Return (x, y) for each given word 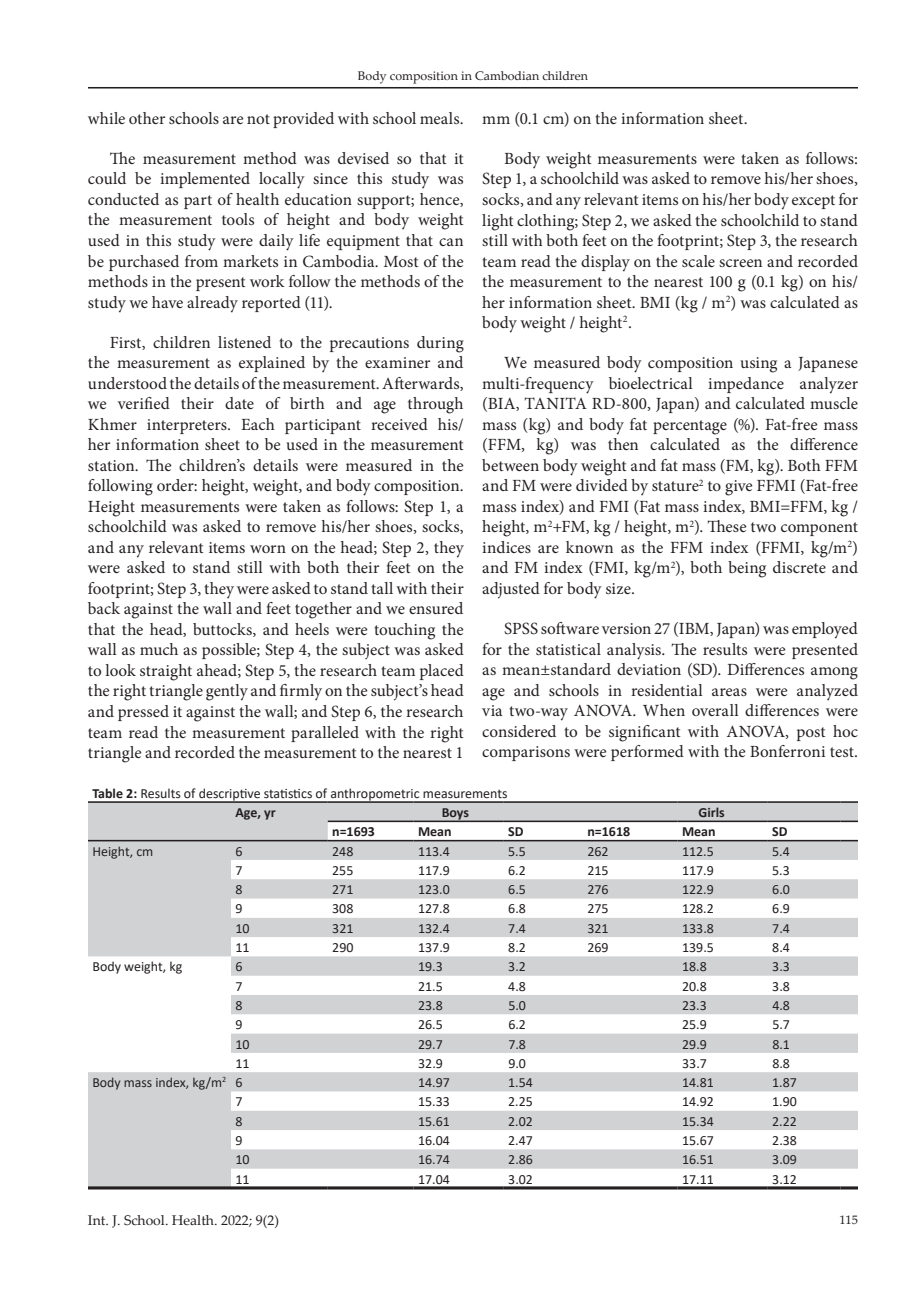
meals (441, 118)
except (813, 202)
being (747, 569)
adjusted (511, 590)
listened (244, 342)
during (440, 344)
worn (268, 549)
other (147, 118)
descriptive (229, 796)
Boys (455, 815)
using (759, 365)
